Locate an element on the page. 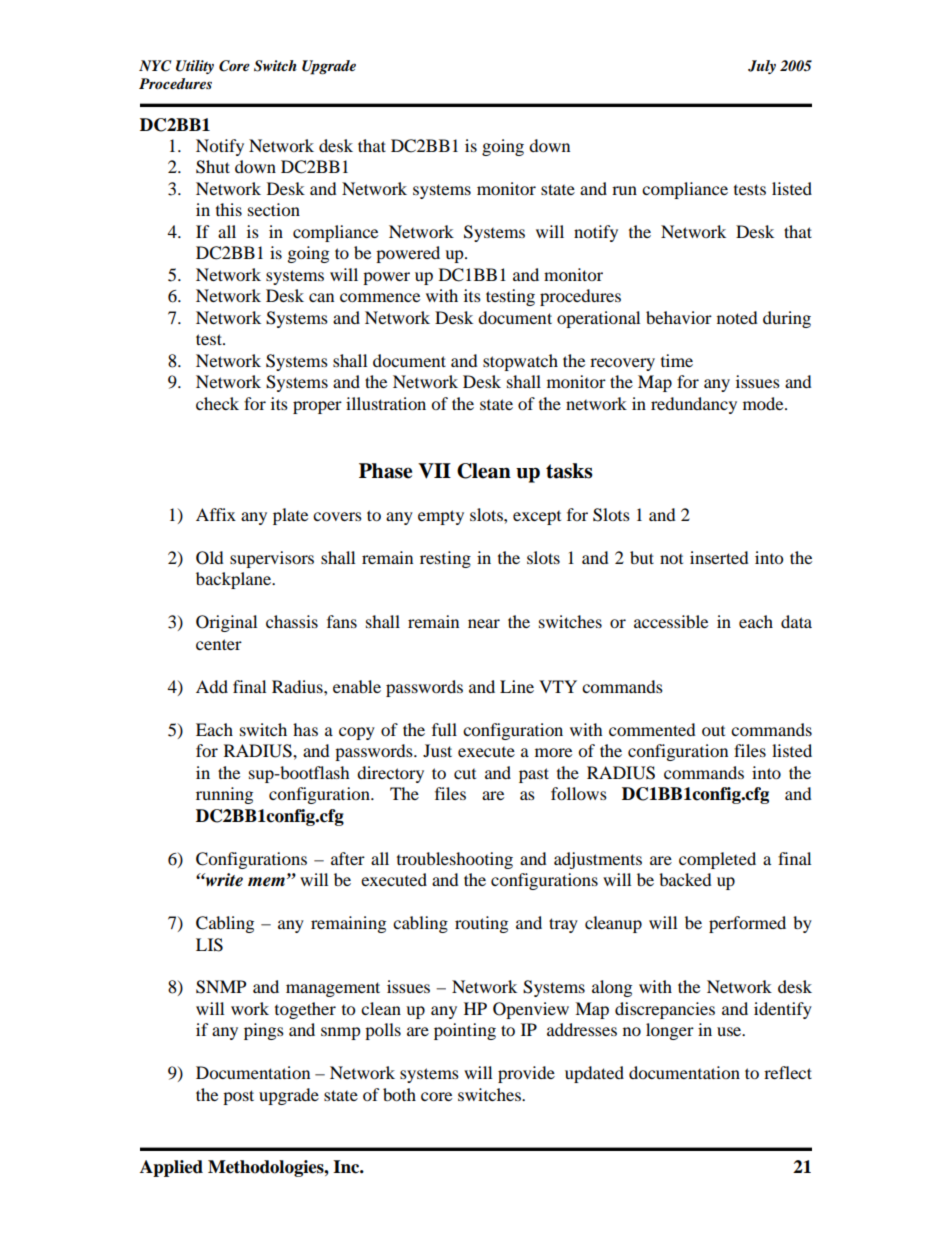 This image has width=952, height=1233. Utility is located at coordinates (195, 67).
